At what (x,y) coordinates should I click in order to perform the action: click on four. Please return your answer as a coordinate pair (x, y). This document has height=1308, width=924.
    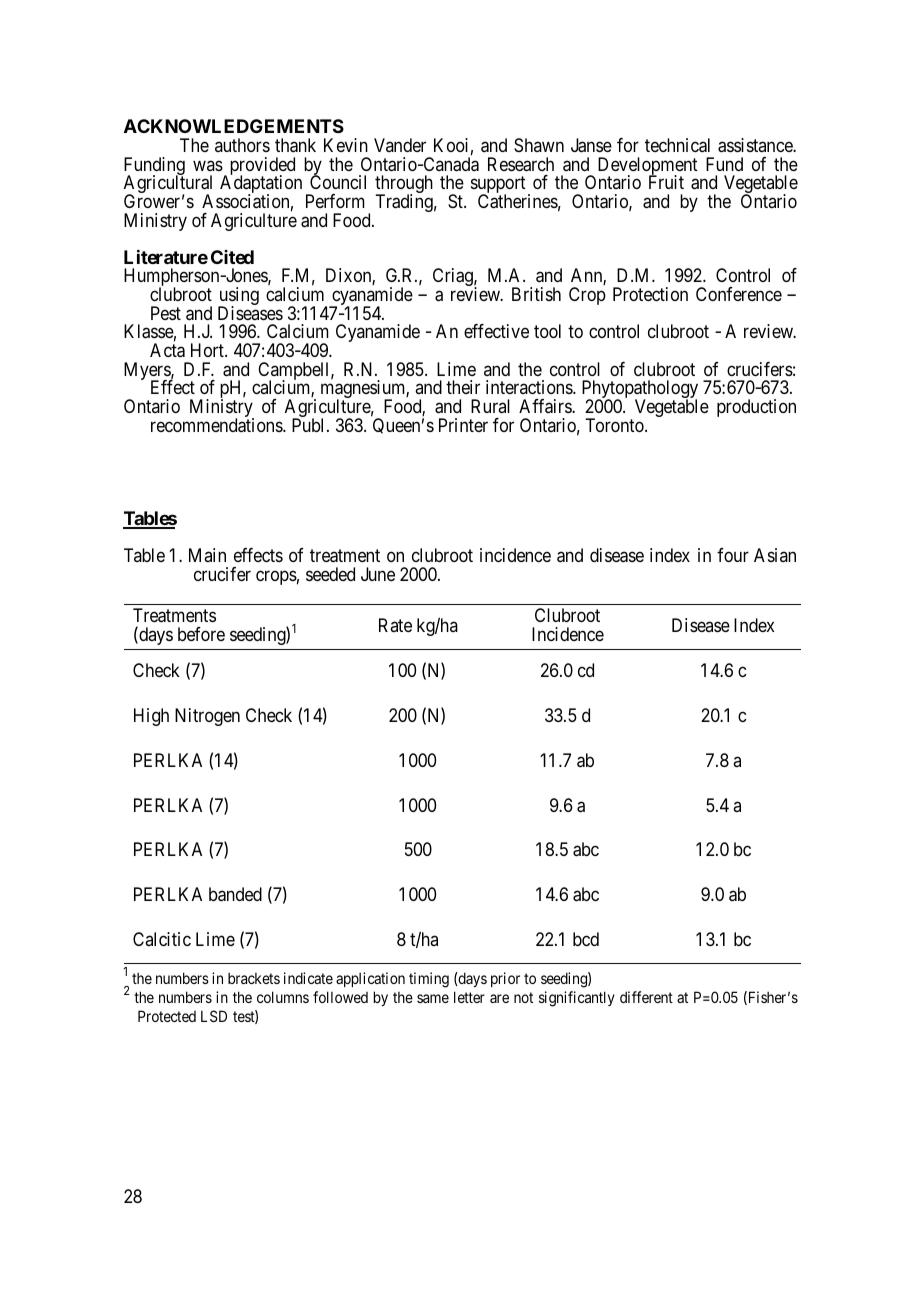
    Looking at the image, I should click on (733, 555).
